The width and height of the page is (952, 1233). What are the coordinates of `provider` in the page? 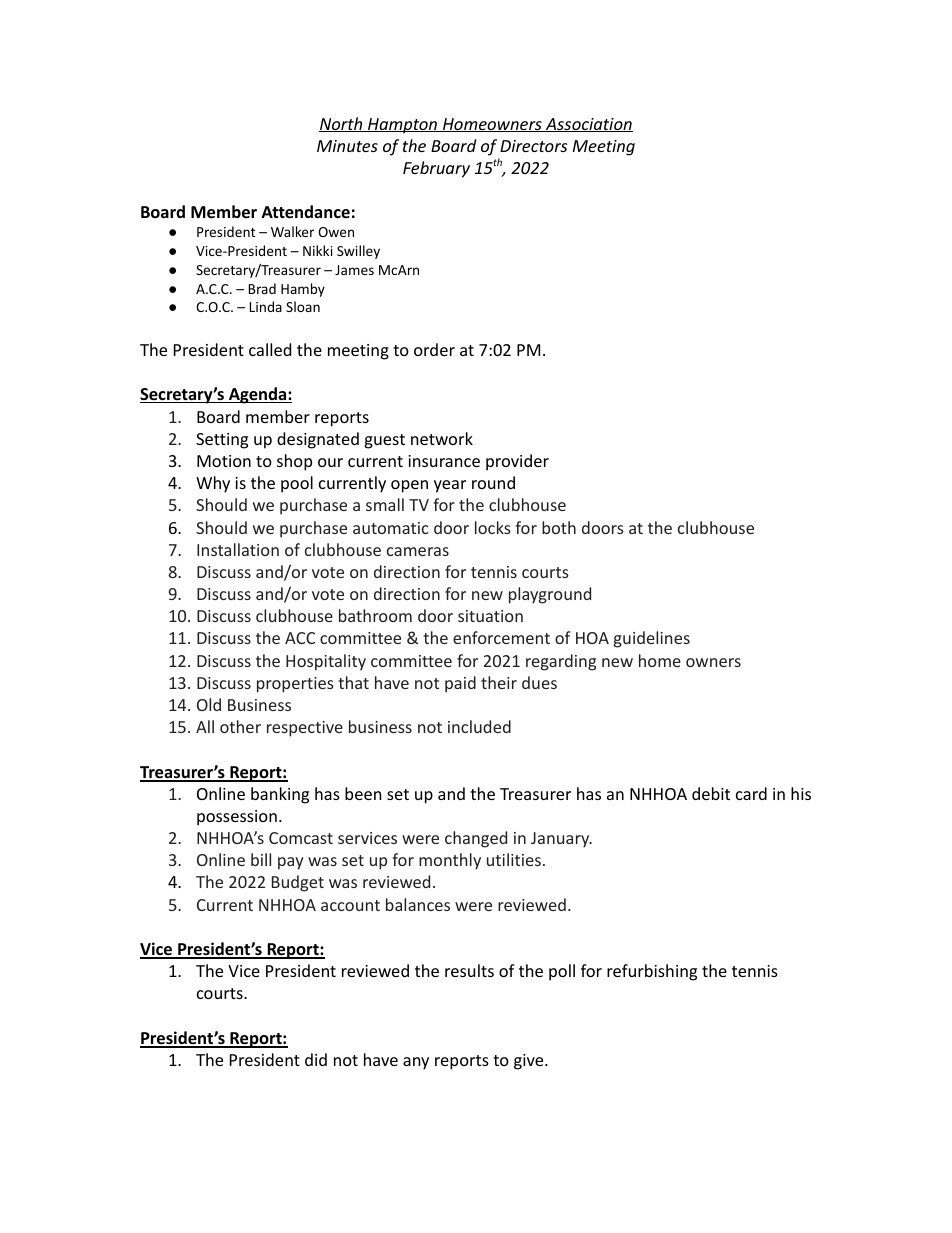 It's located at (517, 462).
